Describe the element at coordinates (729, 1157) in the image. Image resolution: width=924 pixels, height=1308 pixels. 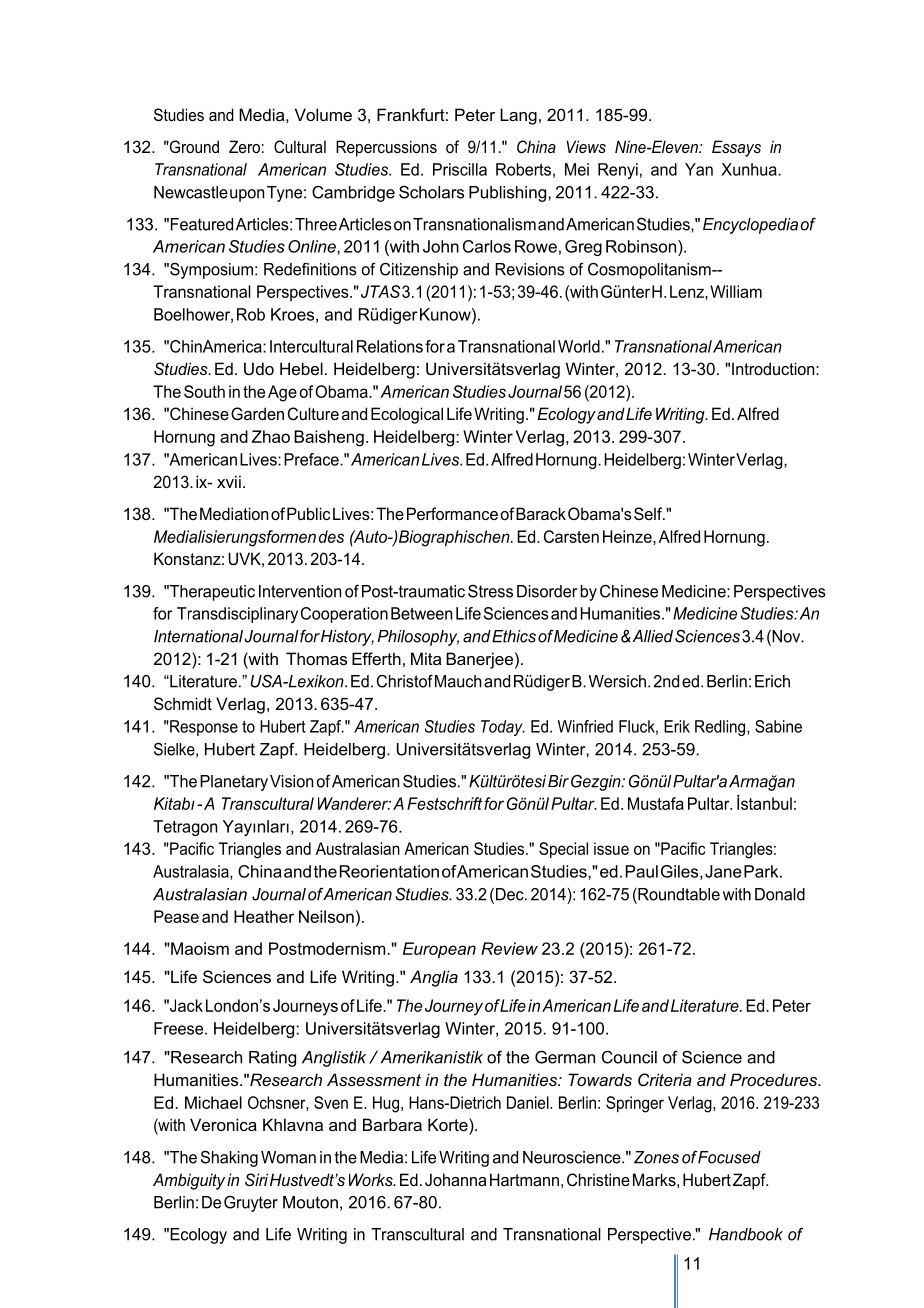
I see `Focused` at that location.
